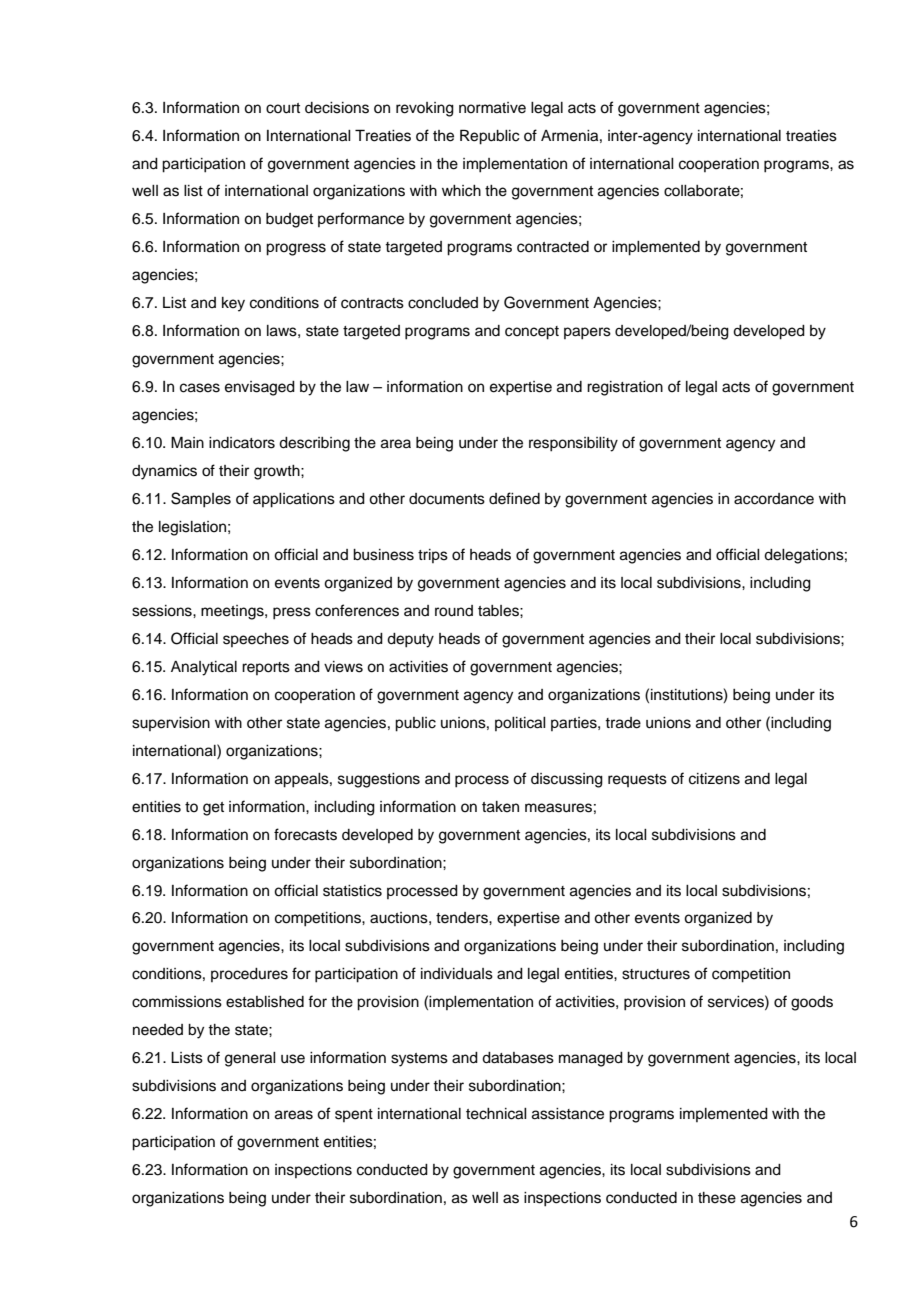 The width and height of the screenshot is (924, 1308). I want to click on Samples, so click(201, 500).
